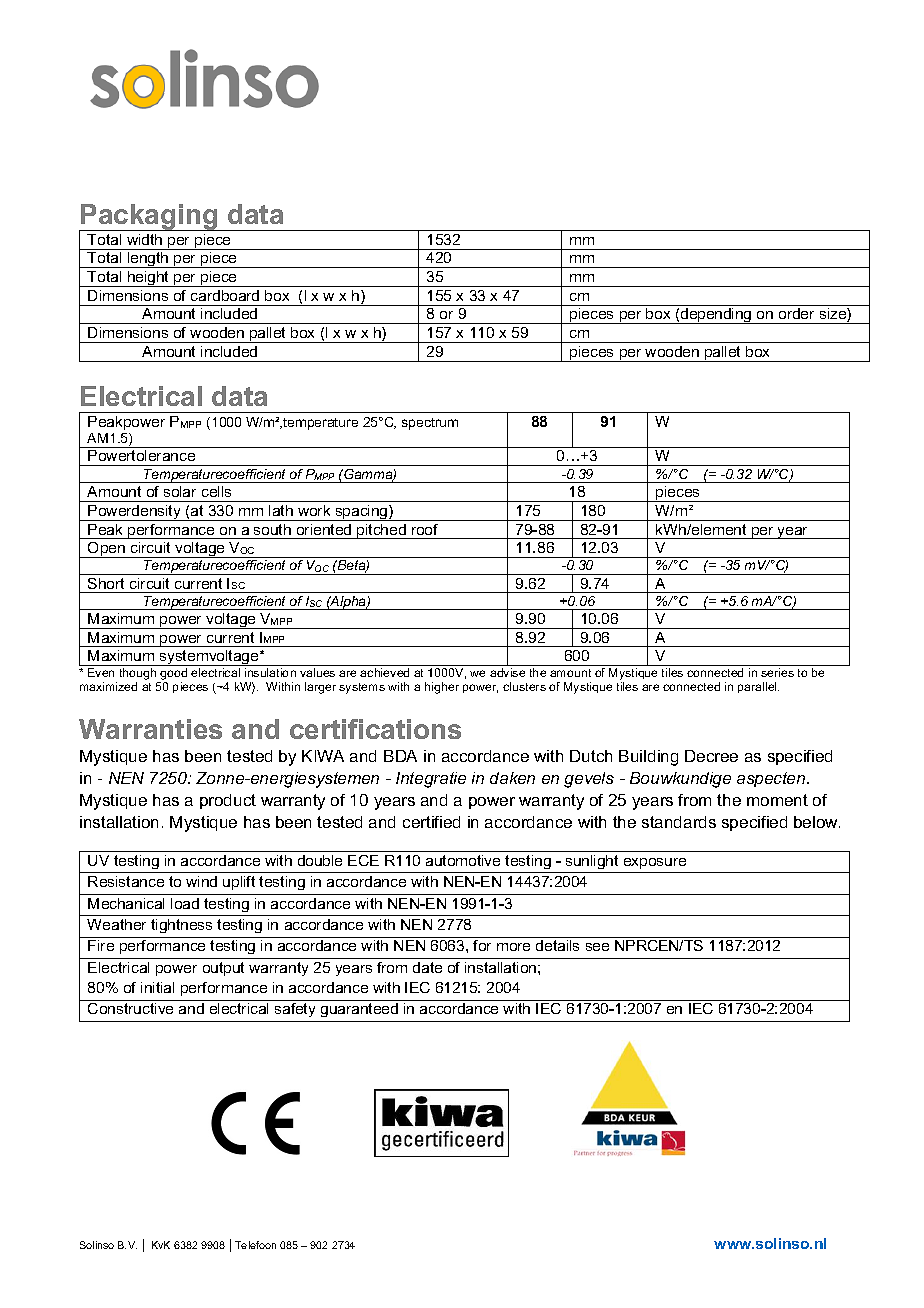  Describe the element at coordinates (149, 218) in the page. I see `Packaging` at that location.
